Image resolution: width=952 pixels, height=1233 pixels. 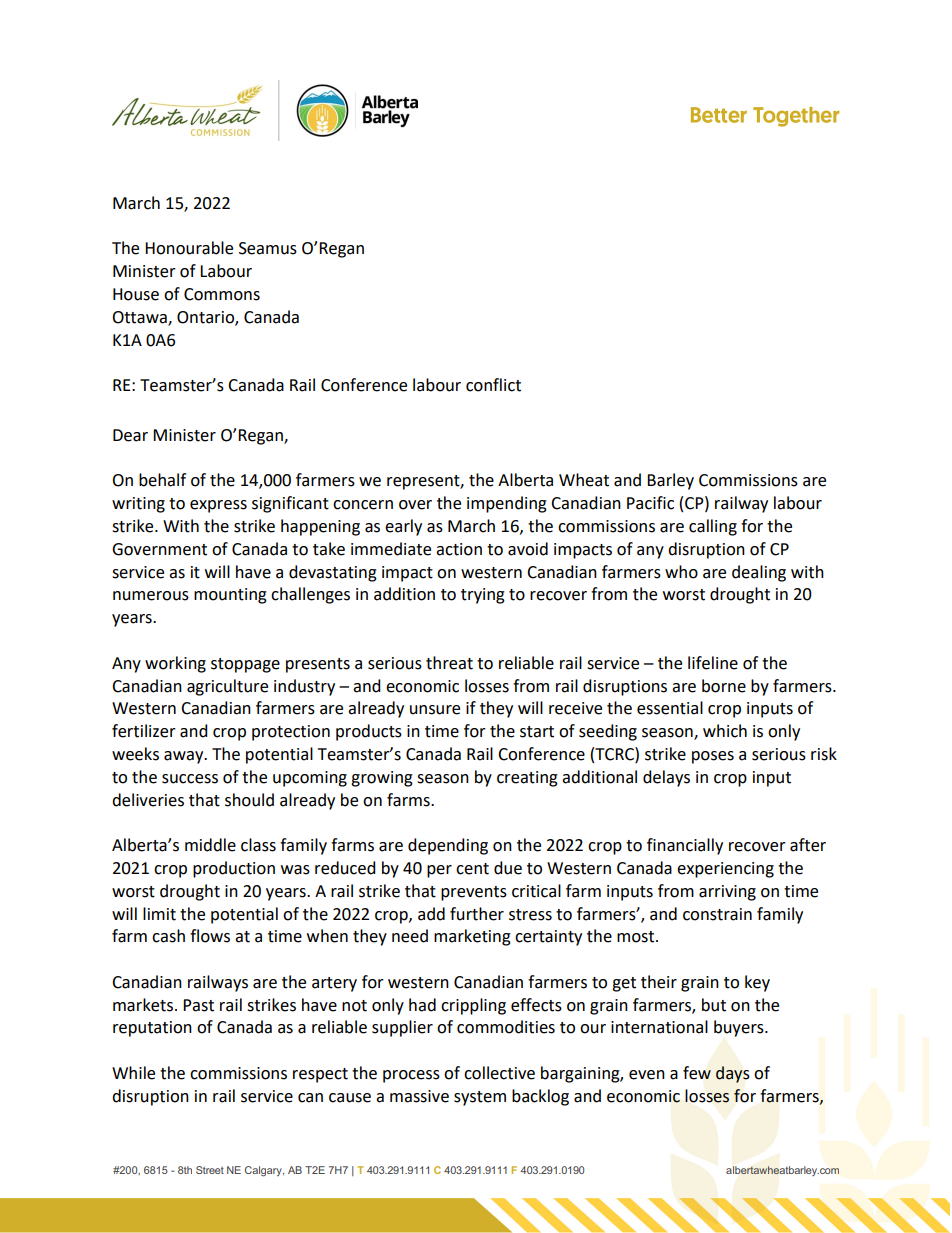 I want to click on Pacific, so click(x=650, y=503).
